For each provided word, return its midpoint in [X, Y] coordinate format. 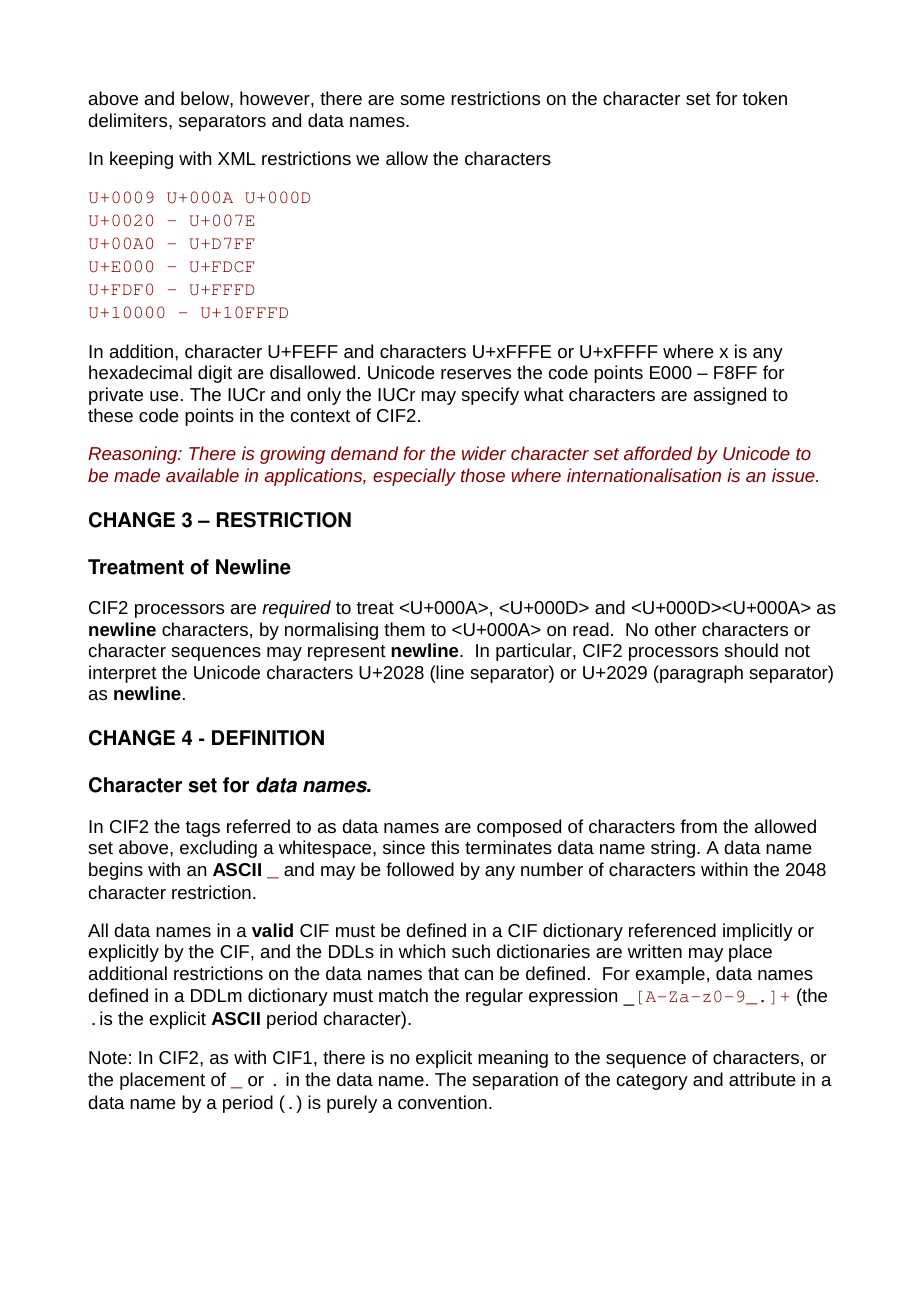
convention [442, 1102]
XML [237, 158]
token [765, 98]
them [404, 629]
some [423, 100]
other [675, 629]
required [296, 609]
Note [108, 1057]
